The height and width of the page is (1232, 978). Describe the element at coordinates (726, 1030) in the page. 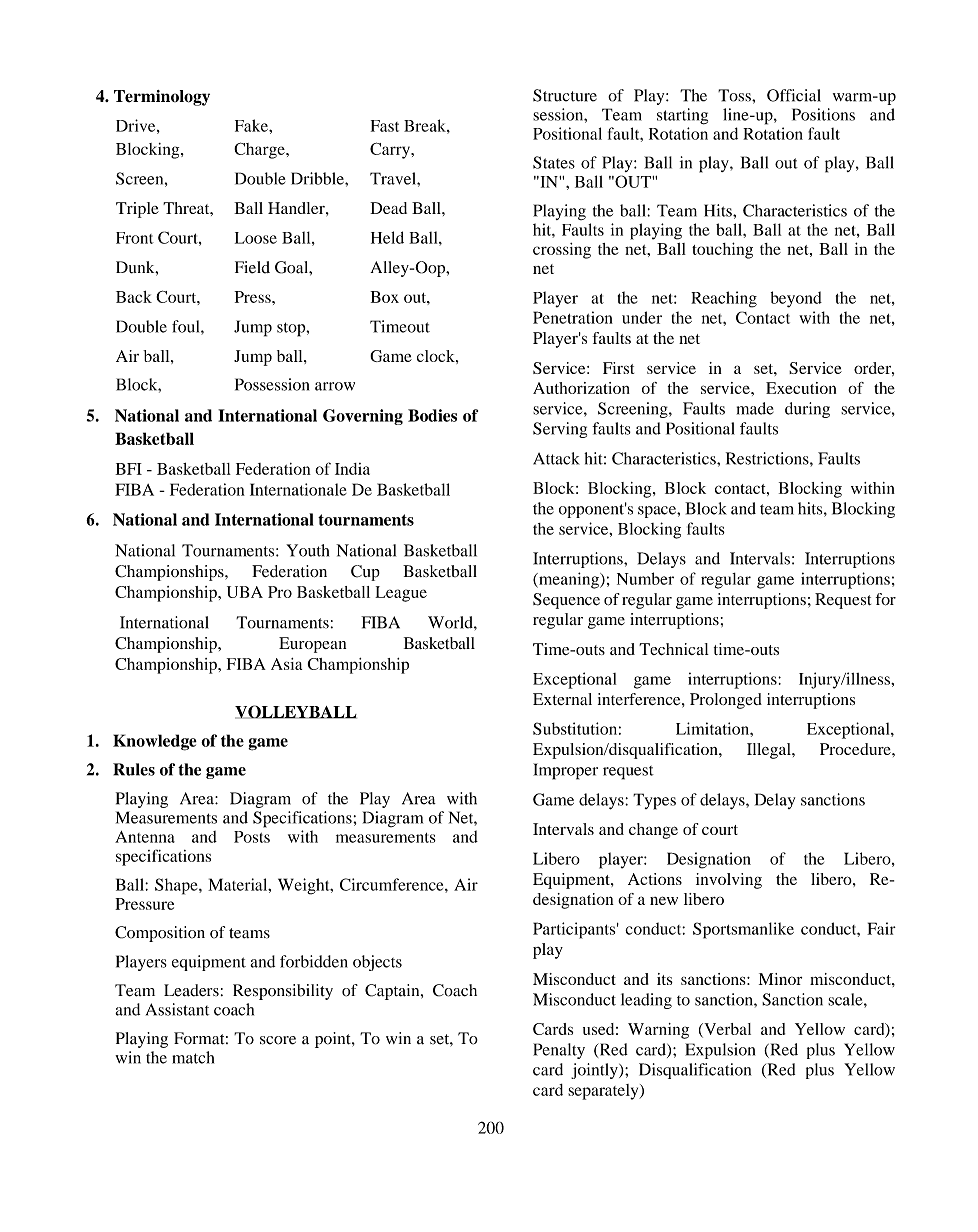

I see `Verbal` at that location.
